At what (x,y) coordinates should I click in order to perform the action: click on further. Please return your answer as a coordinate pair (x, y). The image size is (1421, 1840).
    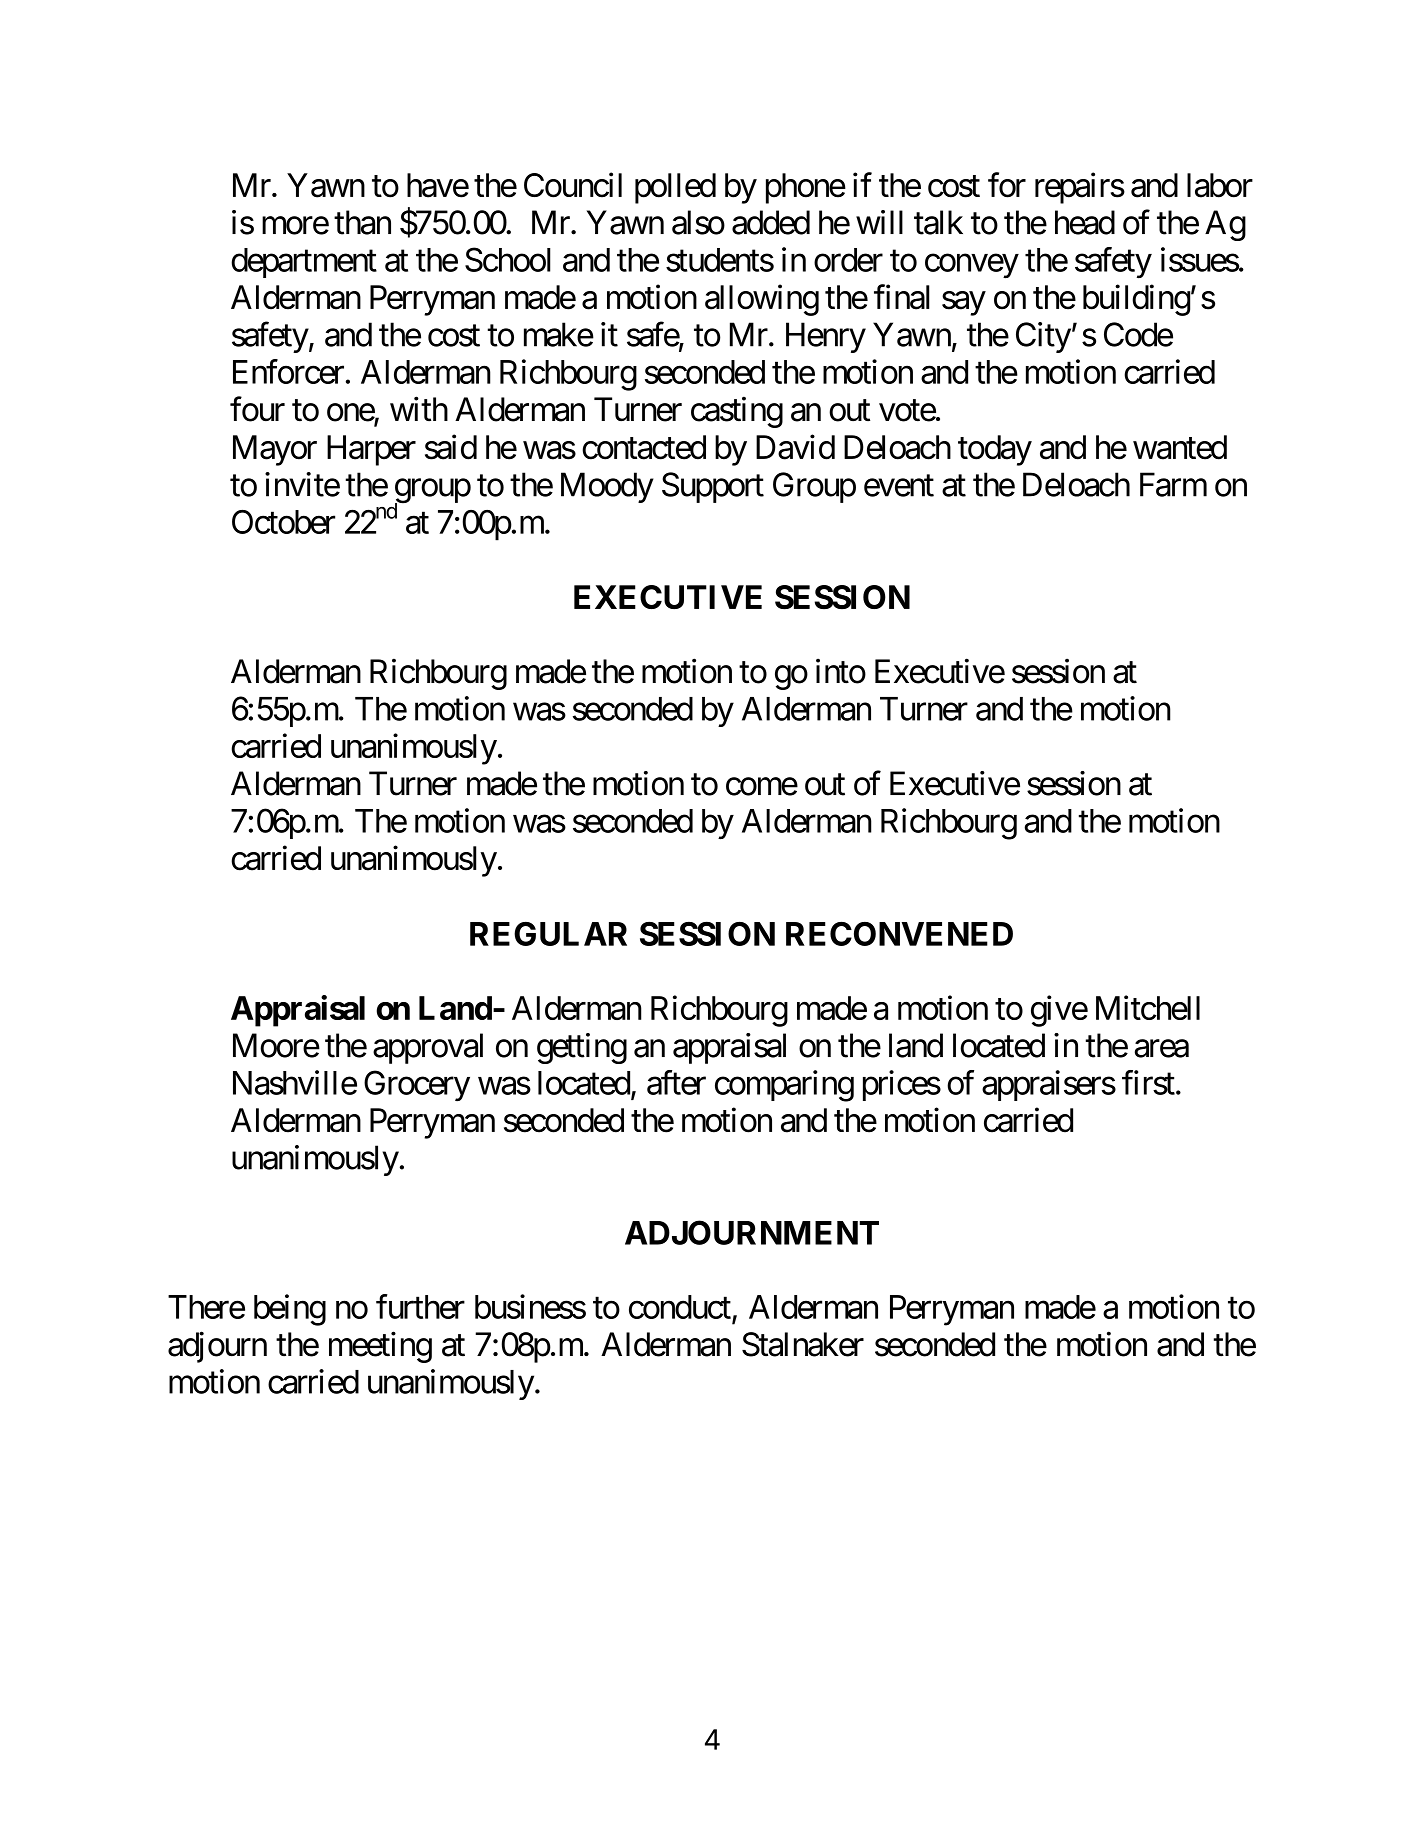
    Looking at the image, I should click on (420, 1306).
